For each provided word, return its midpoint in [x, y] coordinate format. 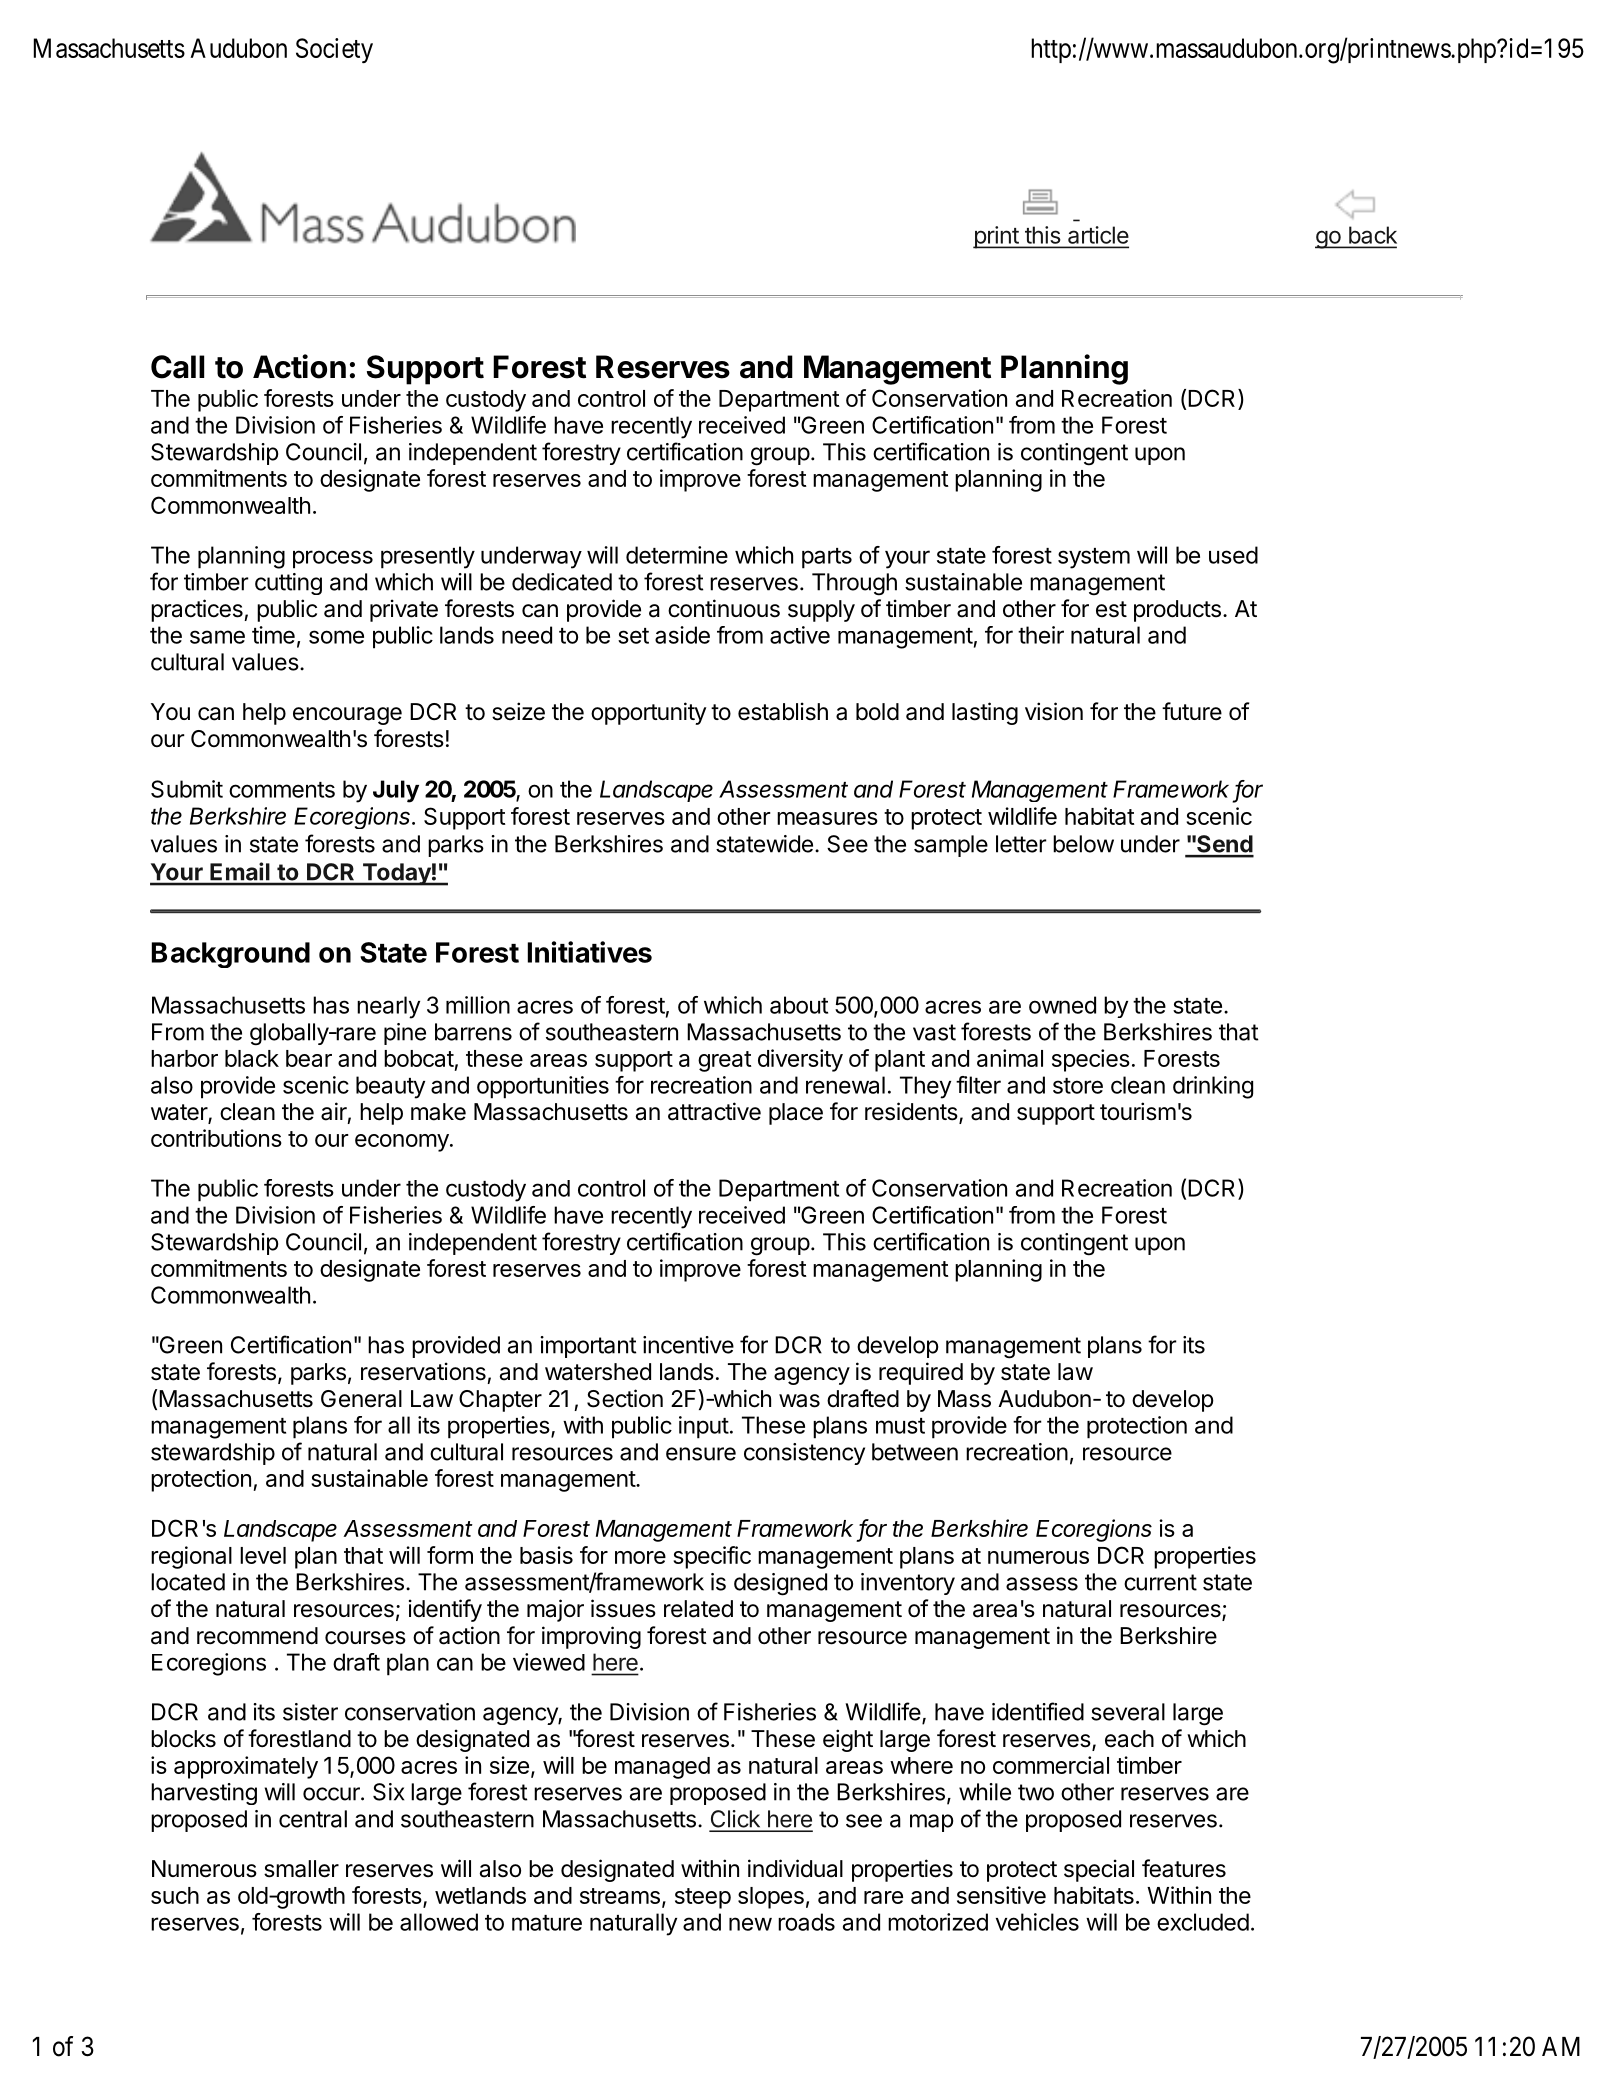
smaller [301, 1869]
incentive [688, 1345]
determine [677, 555]
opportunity [648, 713]
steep [703, 1898]
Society [334, 50]
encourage [347, 716]
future [1192, 711]
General [361, 1399]
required [921, 1373]
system [1094, 558]
